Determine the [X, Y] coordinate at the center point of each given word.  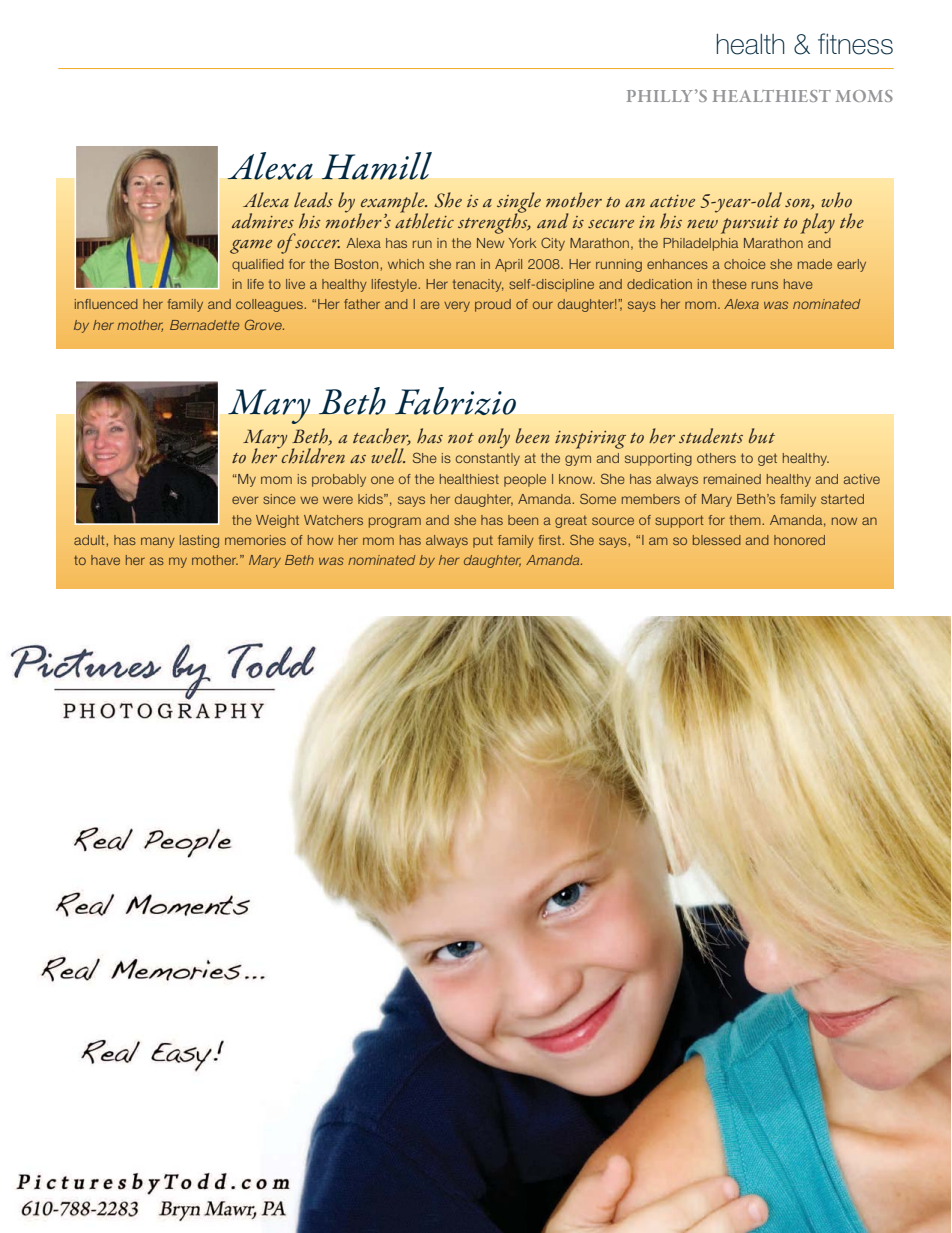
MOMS [864, 96]
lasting [199, 541]
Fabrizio [455, 401]
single [519, 203]
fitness [855, 44]
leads [313, 199]
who [837, 200]
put [483, 541]
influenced [106, 304]
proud [493, 305]
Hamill [377, 166]
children [312, 455]
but [762, 436]
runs [765, 285]
